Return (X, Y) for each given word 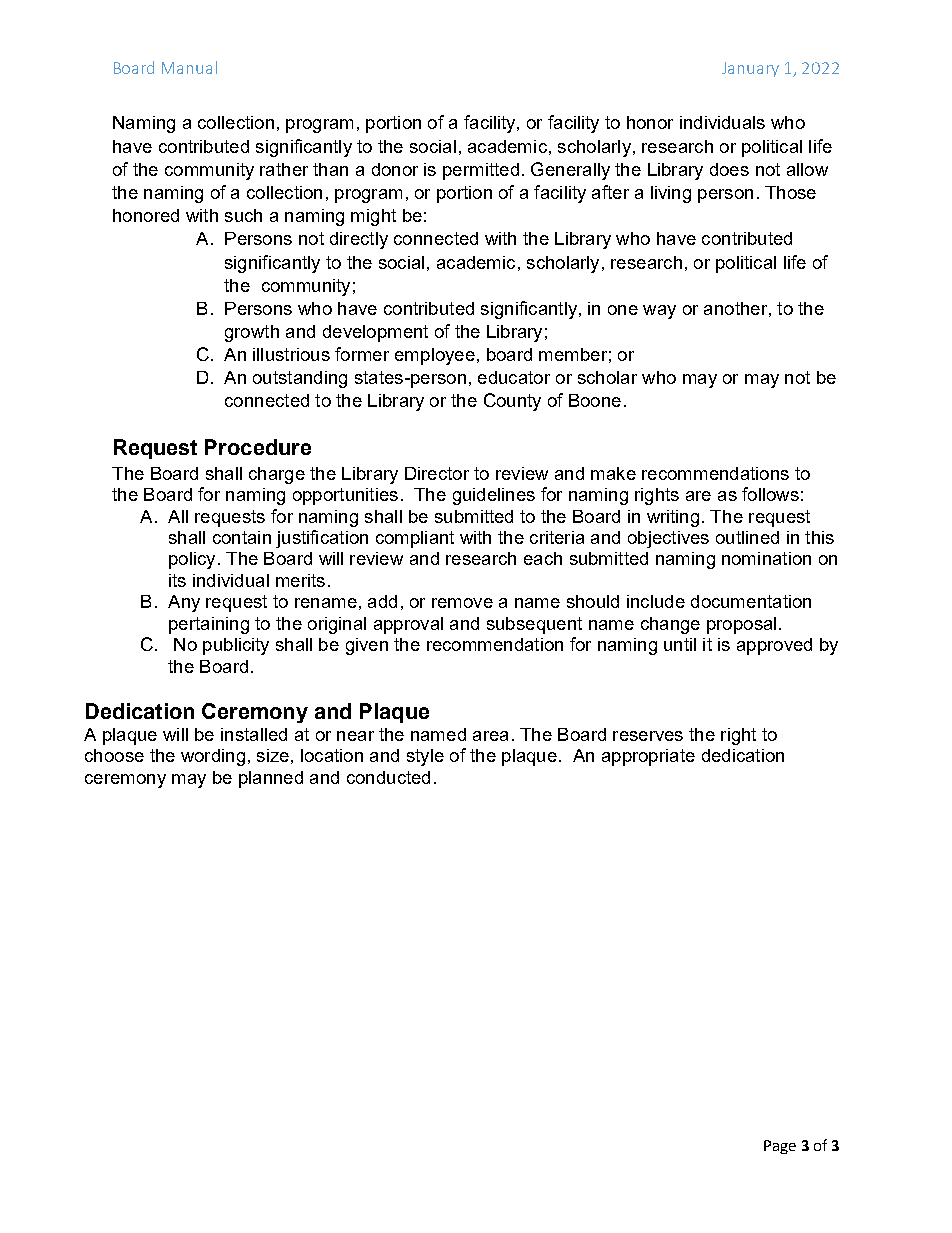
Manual (189, 67)
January (750, 69)
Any (184, 603)
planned (271, 779)
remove (462, 603)
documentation (751, 601)
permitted (481, 171)
